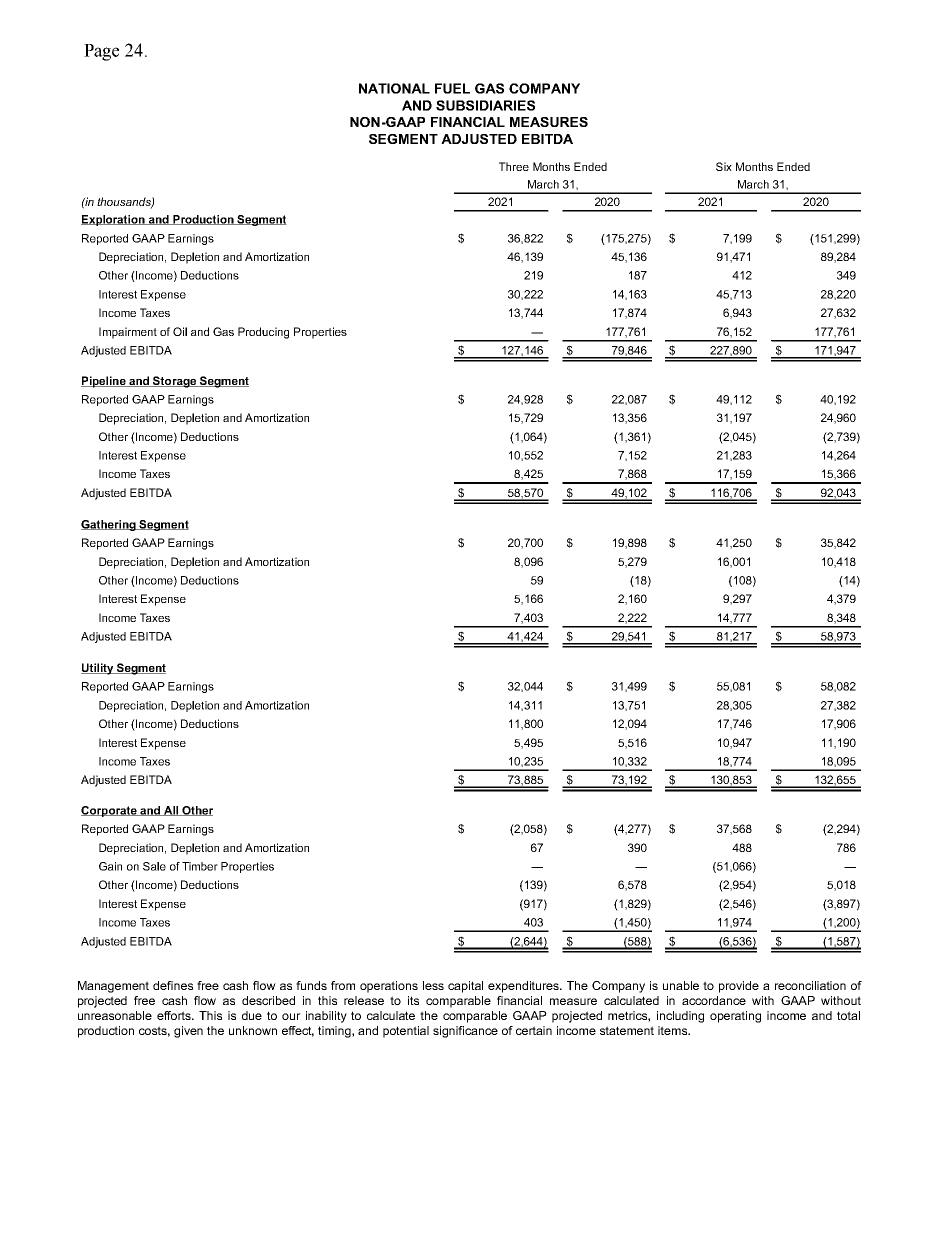  Describe the element at coordinates (739, 987) in the screenshot. I see `provide` at that location.
